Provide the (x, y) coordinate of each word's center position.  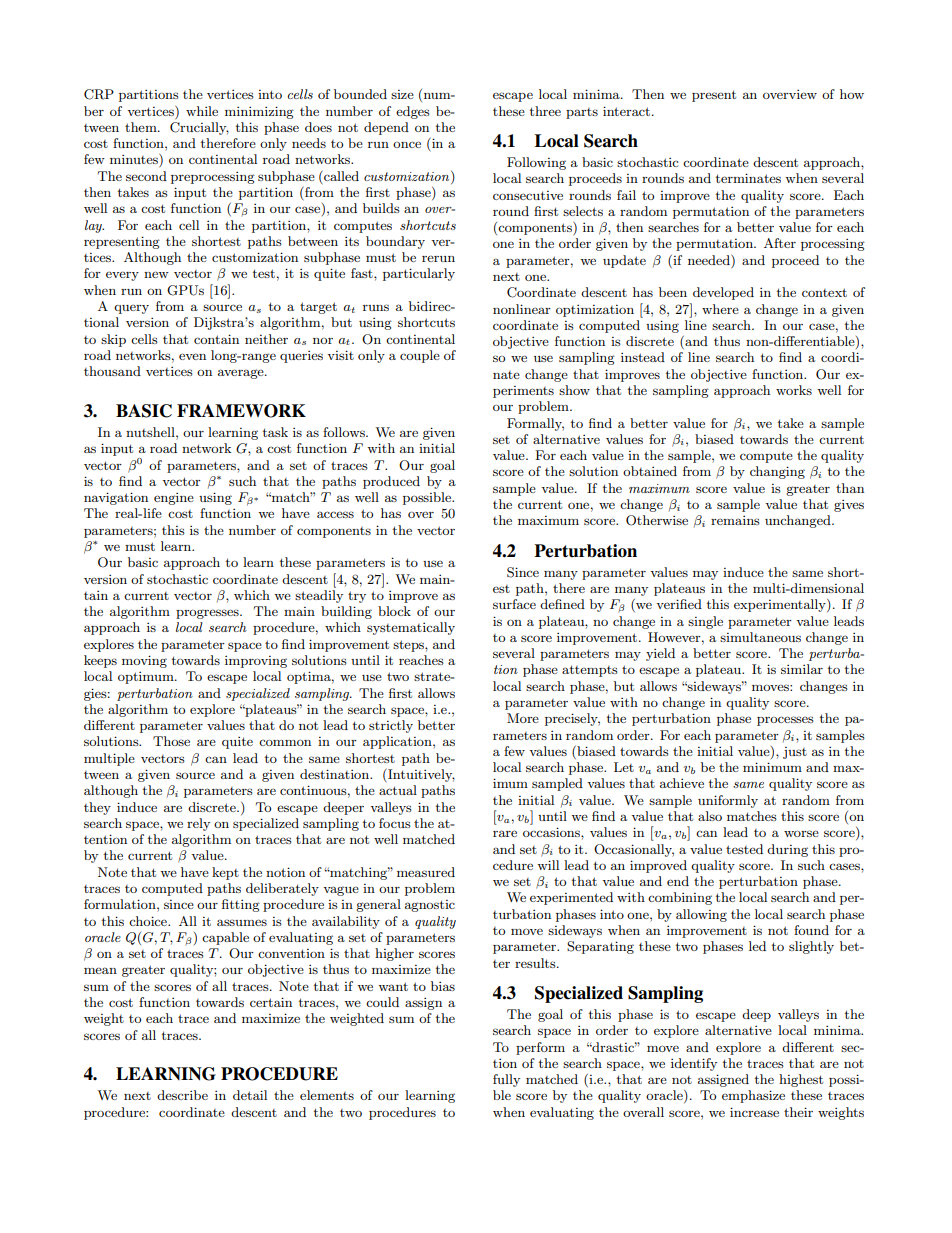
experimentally (781, 605)
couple (420, 356)
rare (505, 833)
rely (198, 824)
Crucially (199, 128)
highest (801, 1080)
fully (506, 1080)
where (720, 309)
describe (182, 1095)
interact (628, 111)
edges (413, 112)
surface (514, 604)
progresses (208, 614)
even (192, 356)
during (787, 850)
